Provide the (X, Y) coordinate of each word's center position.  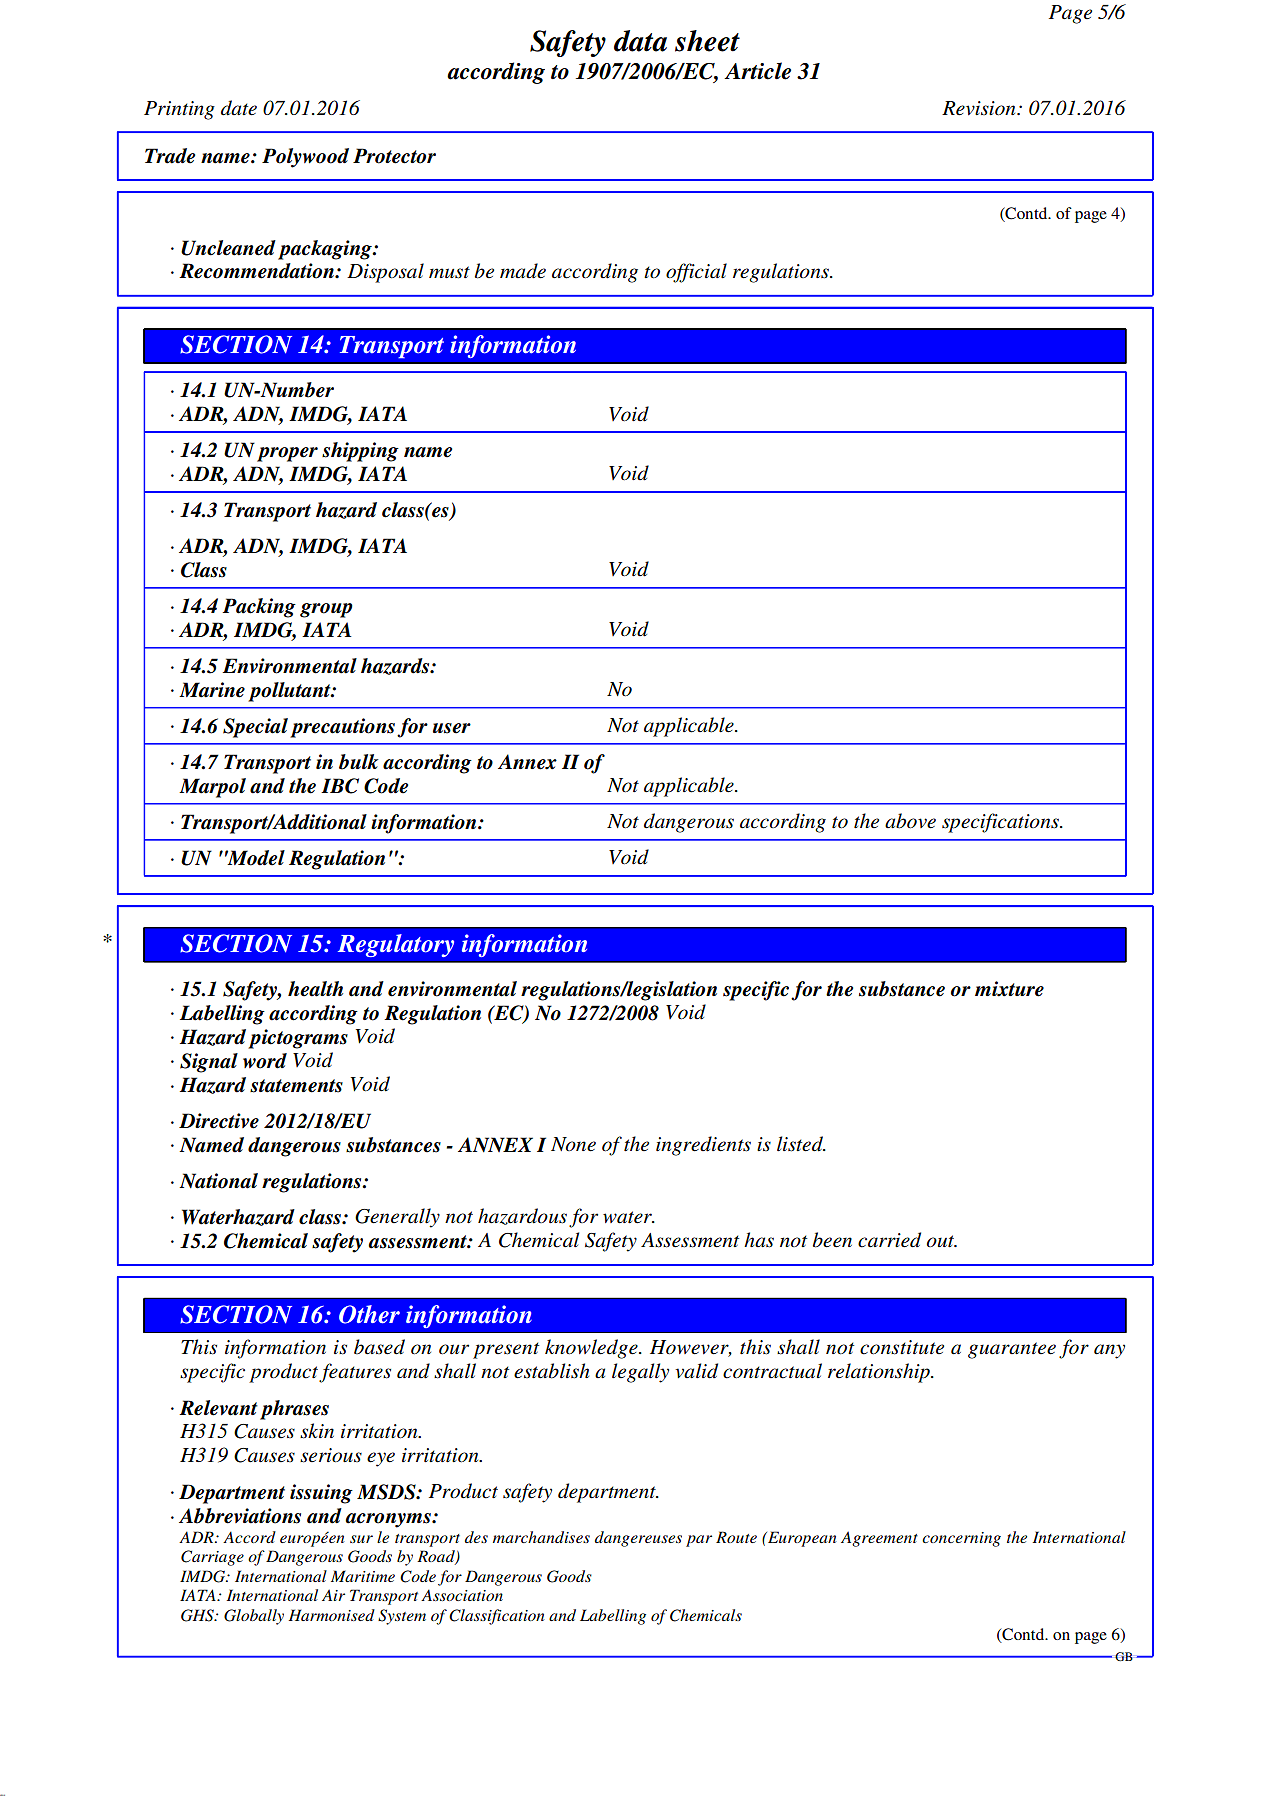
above (910, 821)
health (315, 989)
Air (333, 1595)
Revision (980, 108)
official (696, 273)
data (640, 41)
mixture (1009, 989)
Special (255, 728)
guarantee (1012, 1350)
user (452, 728)
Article (757, 71)
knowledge (592, 1349)
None (573, 1144)
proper (287, 454)
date (239, 108)
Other (369, 1314)
